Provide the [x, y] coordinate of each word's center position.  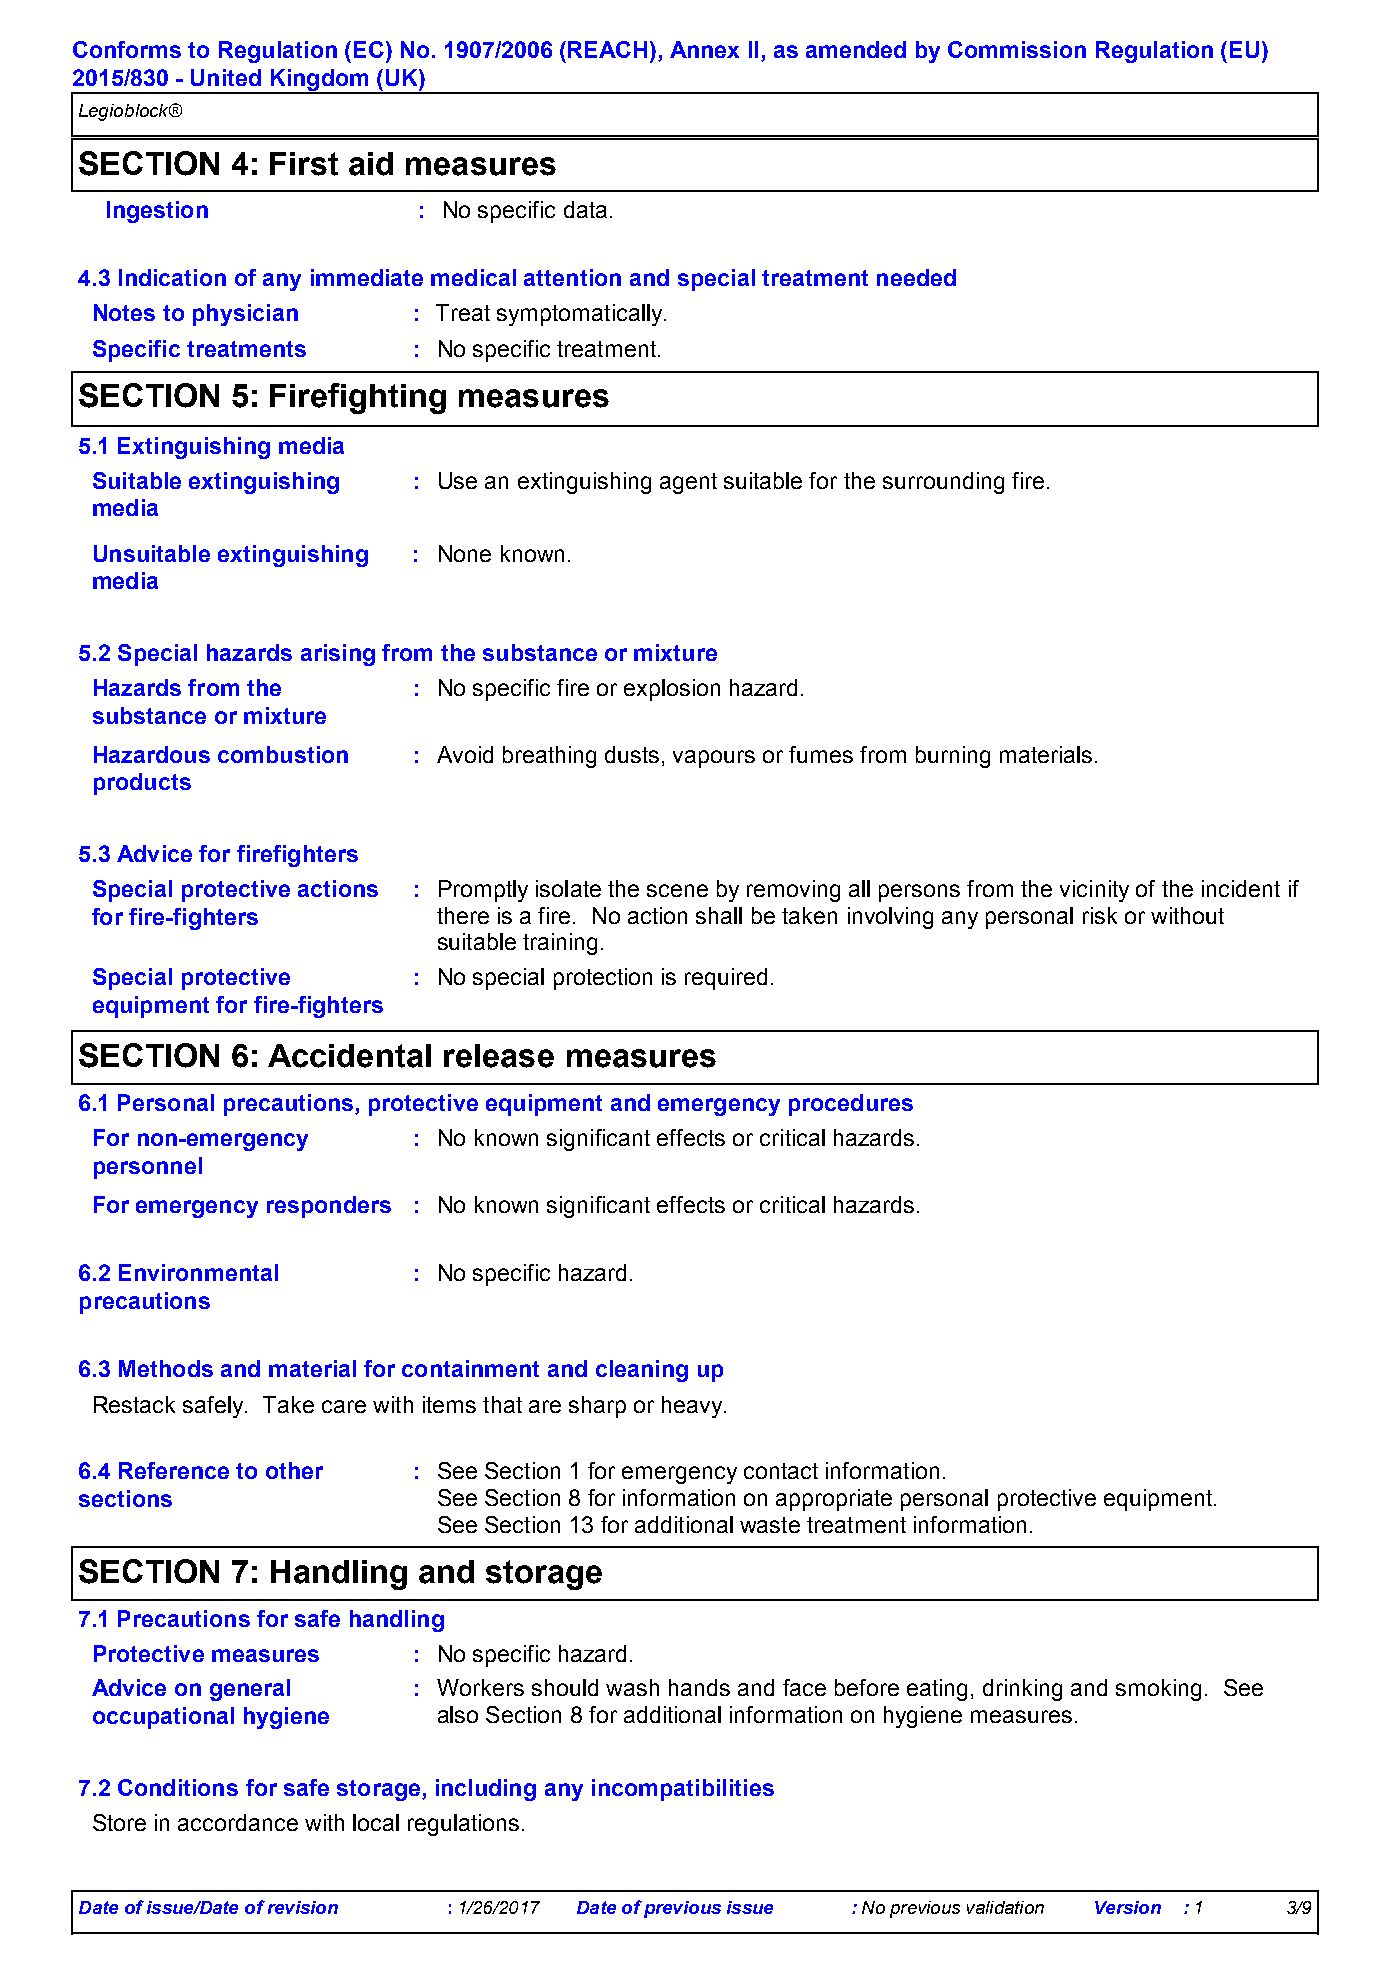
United [226, 77]
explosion [672, 690]
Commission [1017, 49]
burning [953, 757]
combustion [283, 754]
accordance [238, 1822]
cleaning [642, 1371]
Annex [704, 49]
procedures [851, 1105]
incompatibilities [683, 1790]
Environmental [198, 1272]
